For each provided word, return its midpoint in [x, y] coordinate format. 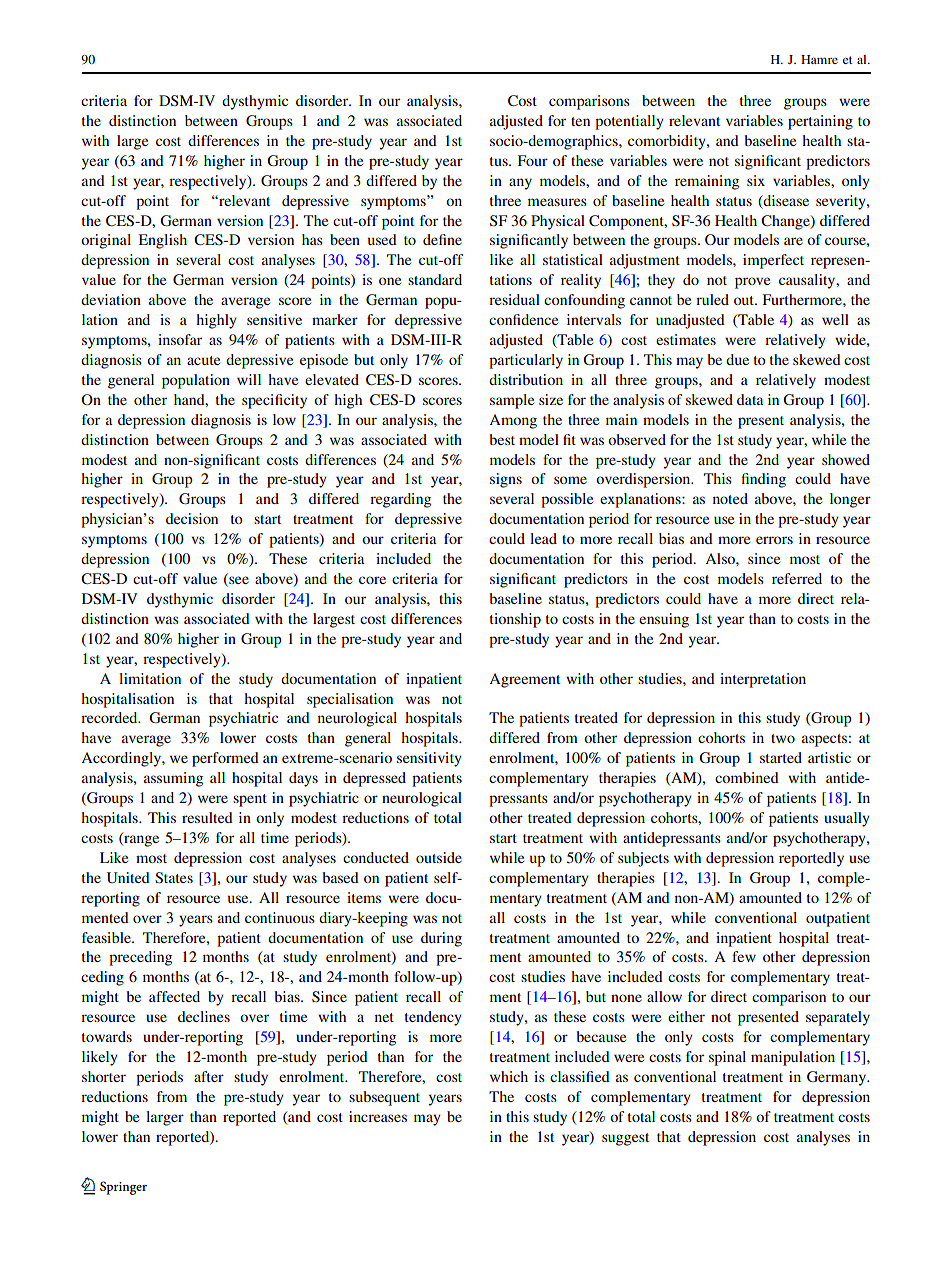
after [209, 1076]
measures [557, 202]
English [162, 241]
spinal [727, 1058]
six [756, 180]
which [509, 1076]
